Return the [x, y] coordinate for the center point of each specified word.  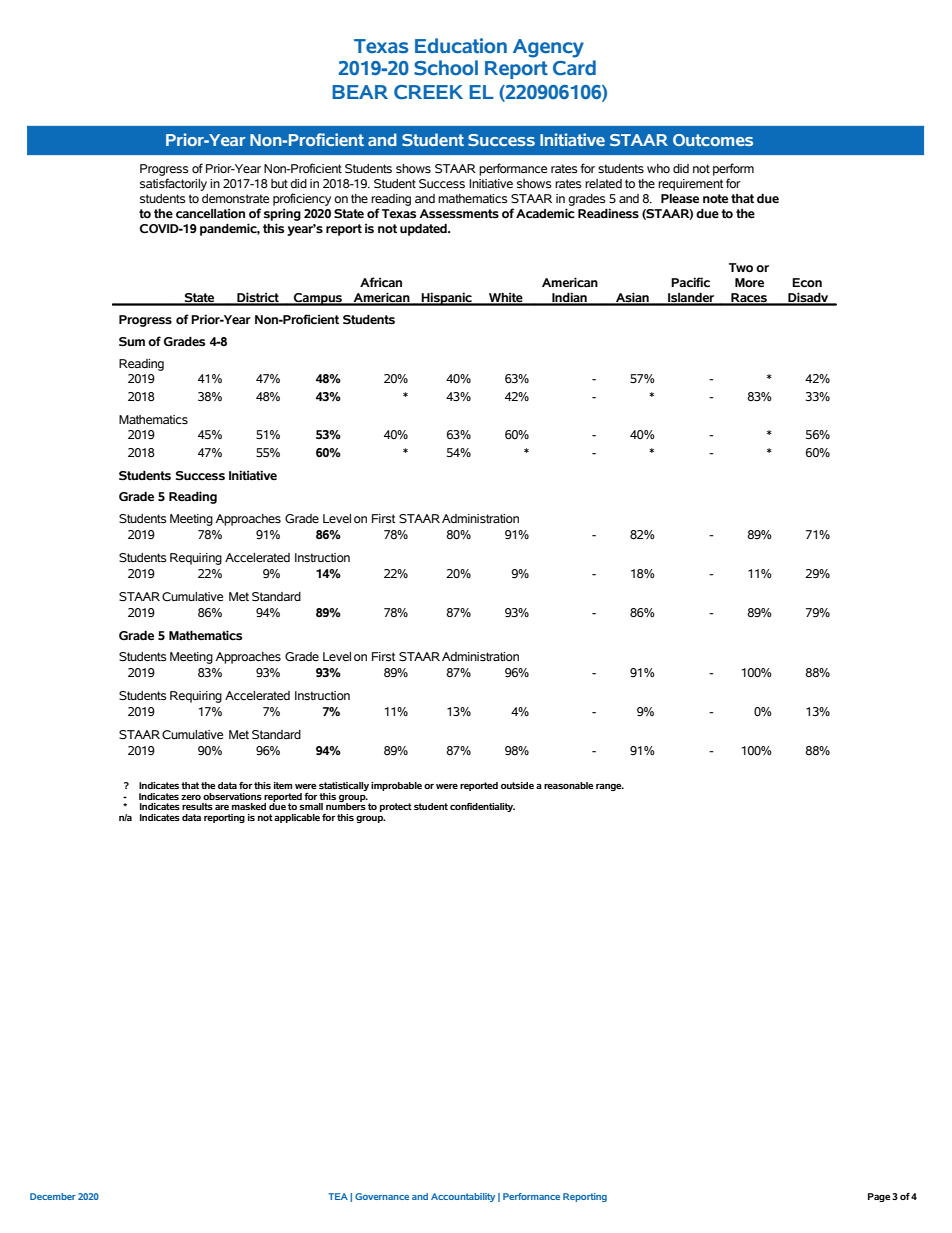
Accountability [463, 1197]
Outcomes [713, 140]
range [610, 787]
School [446, 68]
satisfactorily [173, 184]
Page [879, 1197]
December [53, 1196]
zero [191, 797]
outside [517, 785]
